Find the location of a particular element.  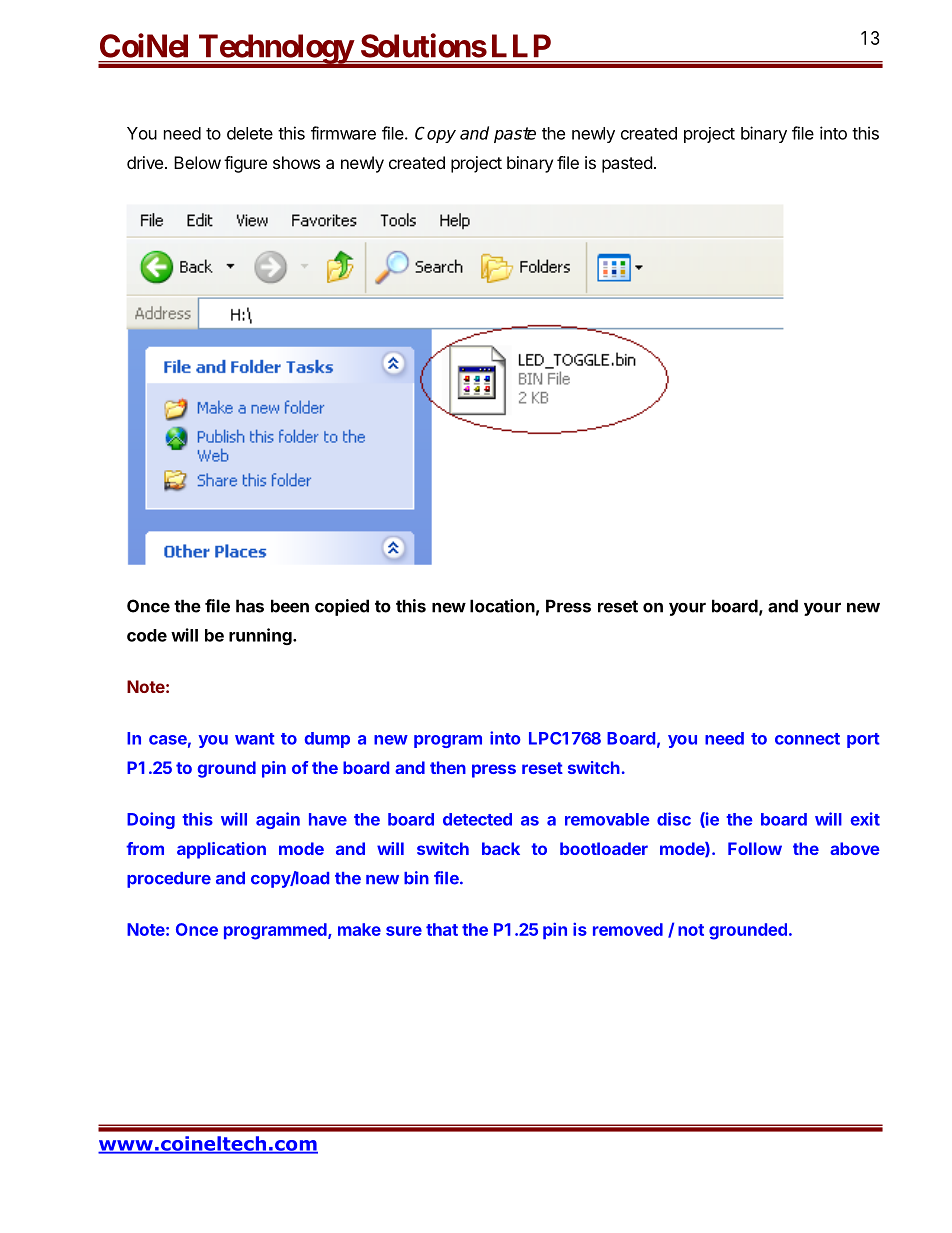

copied is located at coordinates (342, 607).
